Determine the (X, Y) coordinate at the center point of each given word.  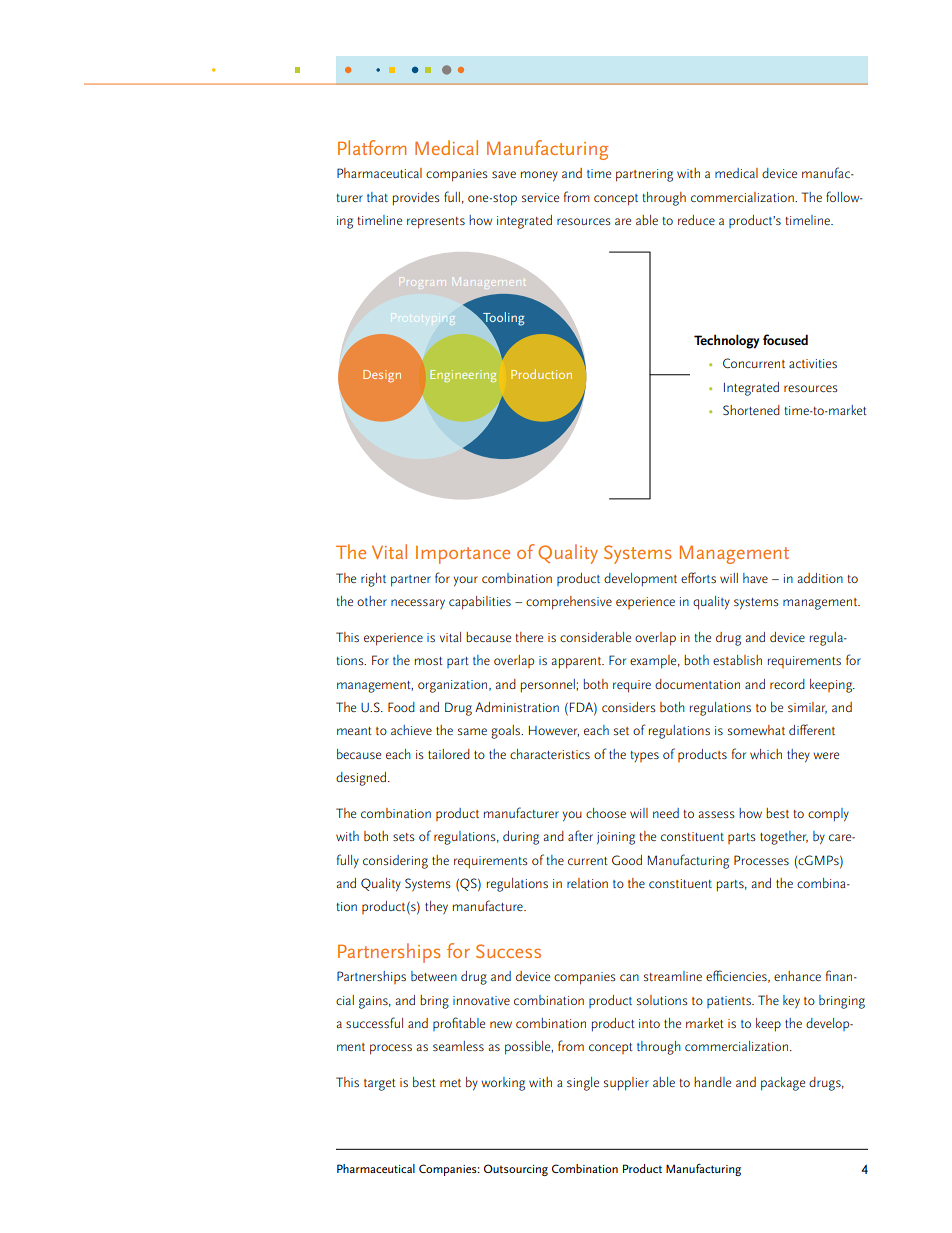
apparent (577, 663)
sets (404, 837)
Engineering (463, 376)
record (787, 684)
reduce (696, 220)
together (784, 838)
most (429, 661)
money (539, 176)
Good (627, 860)
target (380, 1085)
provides (416, 199)
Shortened (751, 410)
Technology (726, 341)
